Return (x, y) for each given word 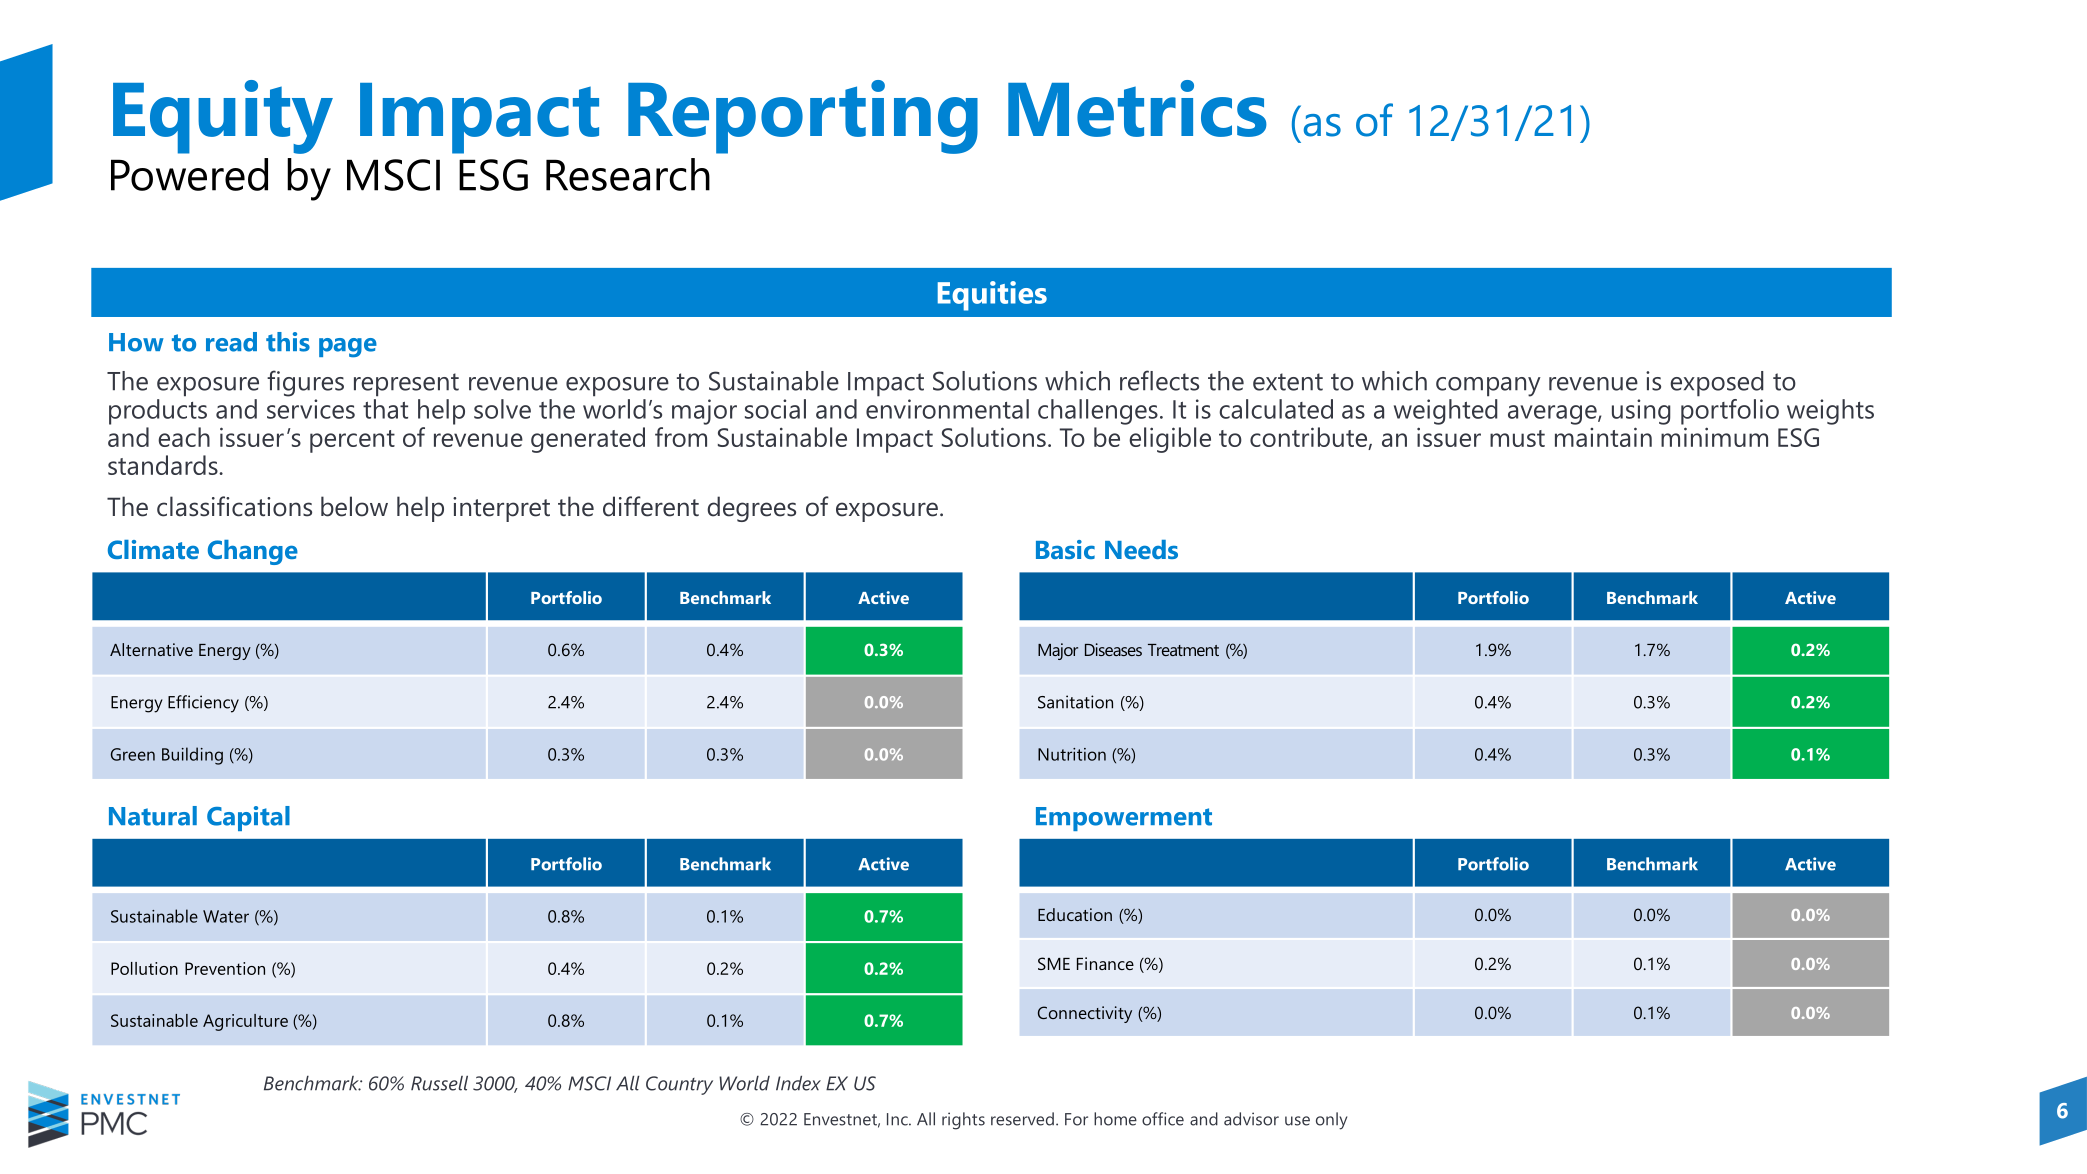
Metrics (1137, 108)
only (1331, 1121)
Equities (992, 296)
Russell (439, 1083)
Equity (223, 117)
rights (963, 1121)
